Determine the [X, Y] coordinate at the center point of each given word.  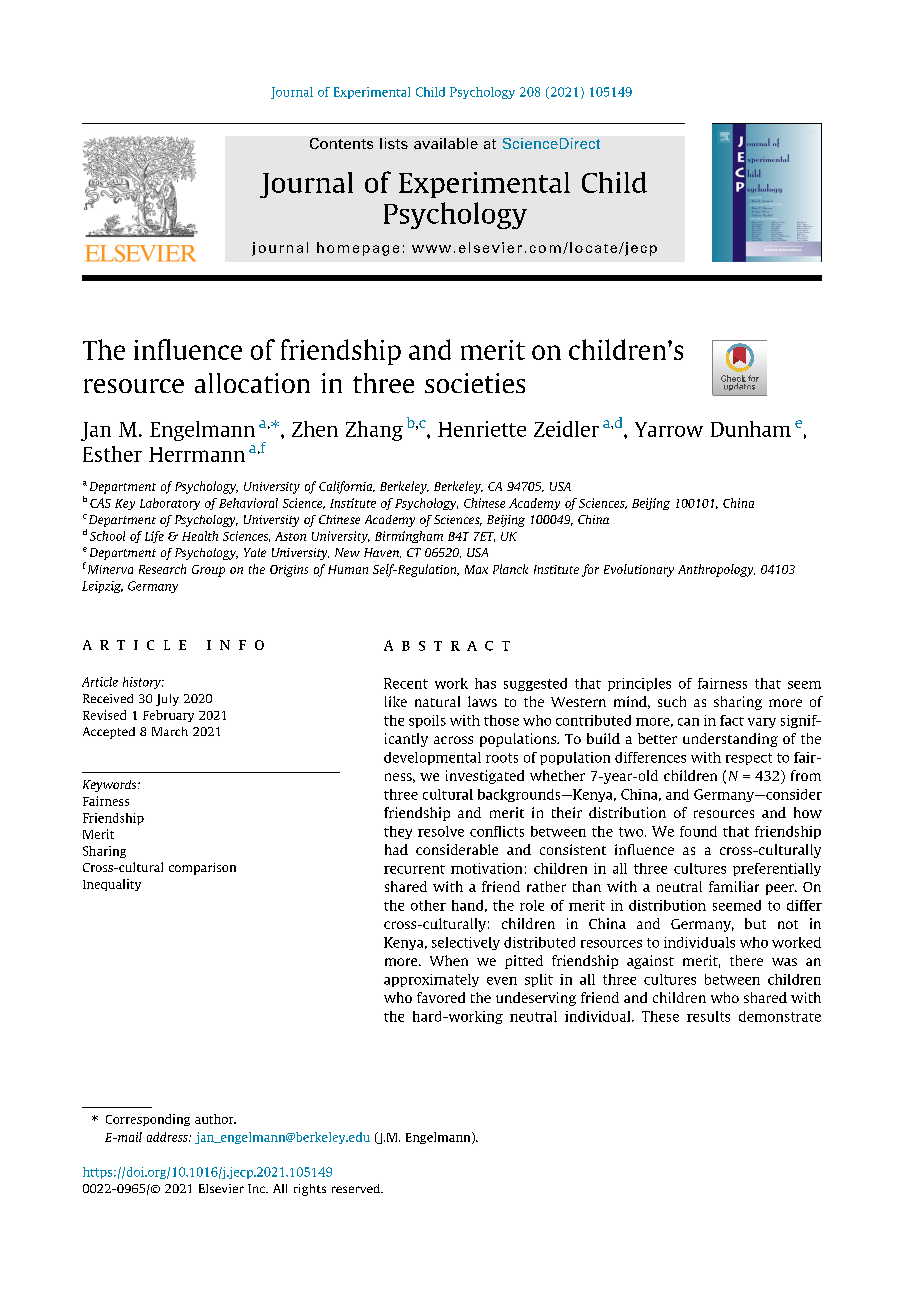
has [485, 683]
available [446, 143]
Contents [341, 143]
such [672, 701]
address [168, 1137]
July [167, 700]
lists [394, 143]
